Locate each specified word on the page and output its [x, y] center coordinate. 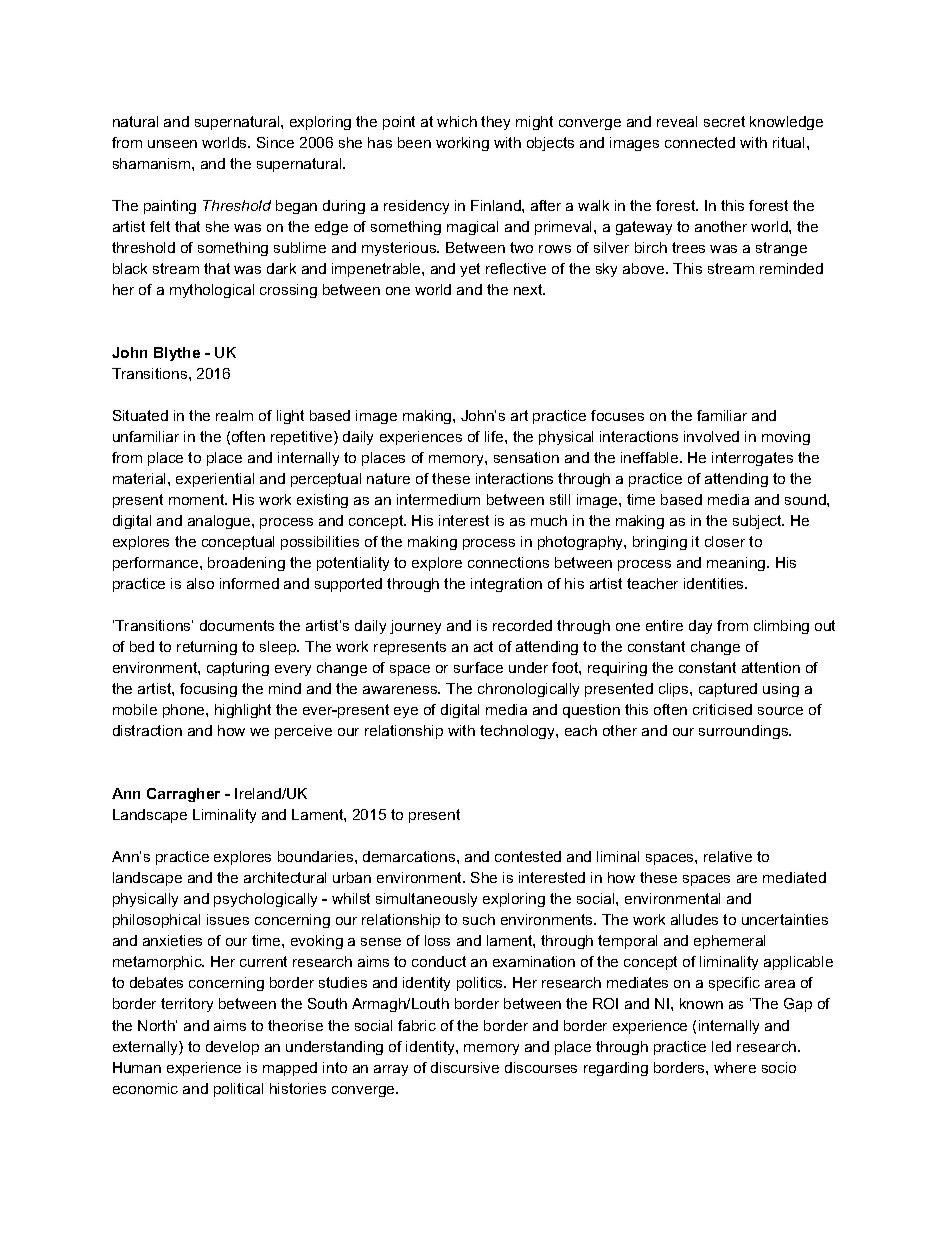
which [457, 121]
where [735, 1067]
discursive [465, 1067]
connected [700, 142]
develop [232, 1048]
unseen [172, 144]
